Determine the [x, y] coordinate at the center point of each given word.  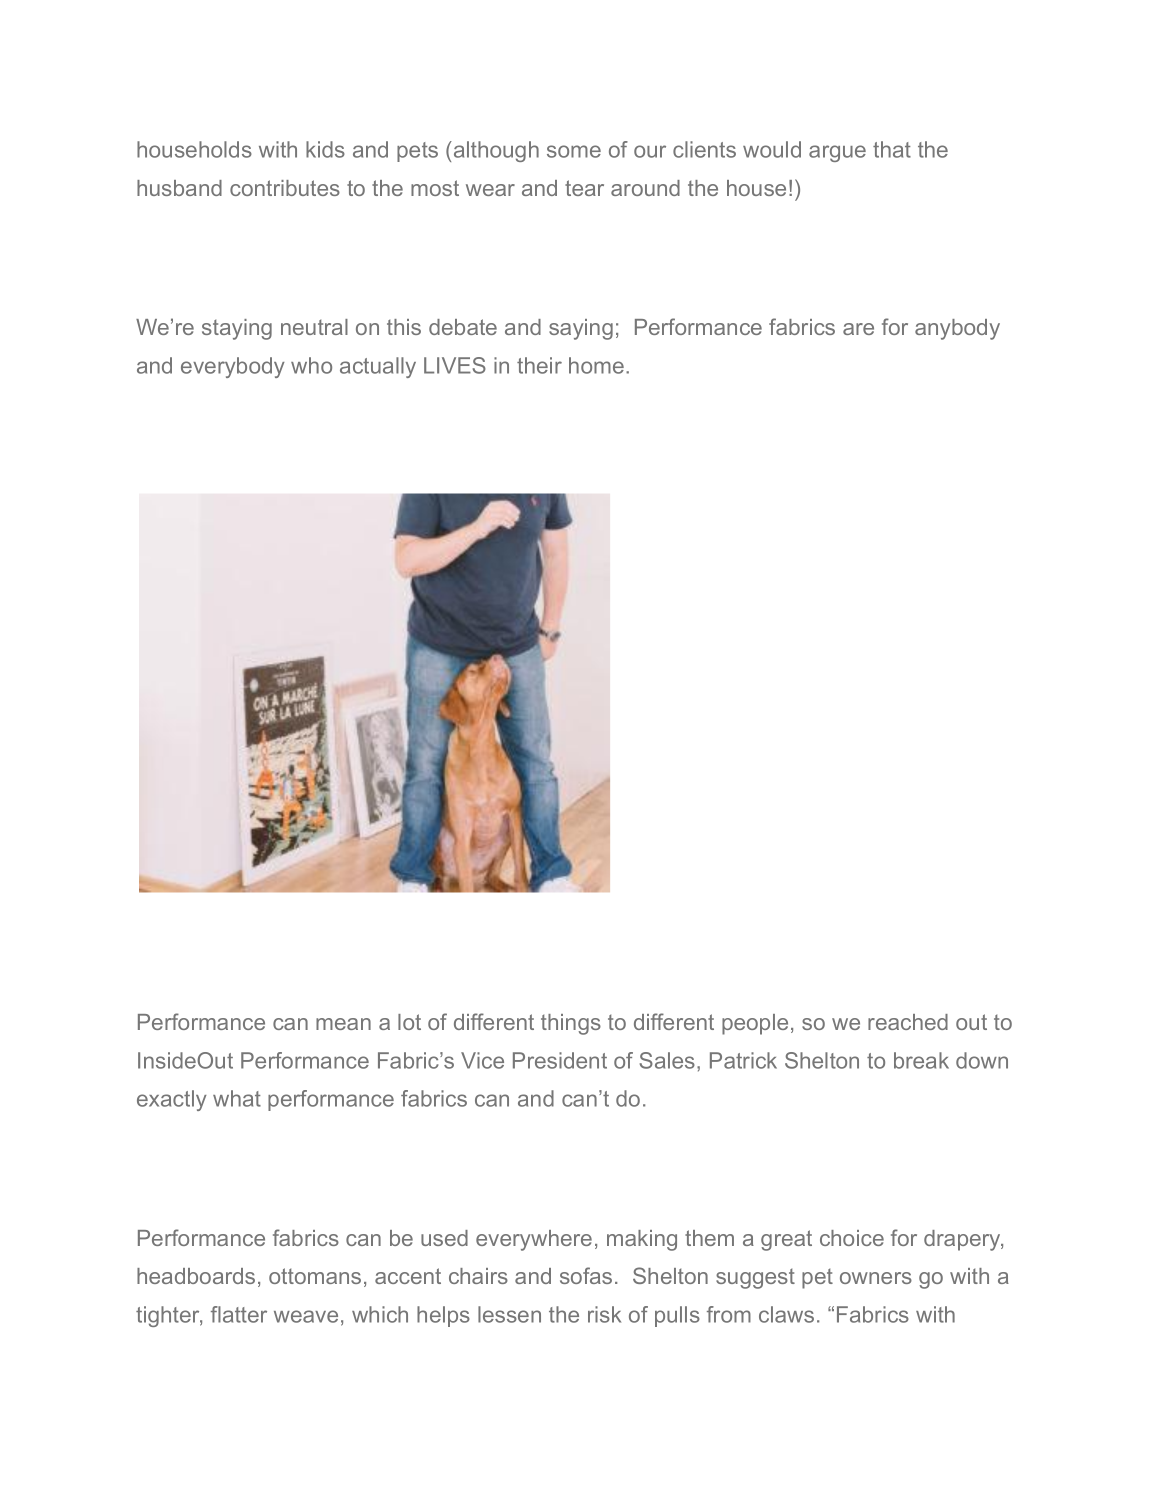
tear [584, 188]
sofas [586, 1275]
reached [908, 1022]
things [571, 1024]
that [892, 149]
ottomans [315, 1276]
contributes [285, 188]
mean [343, 1024]
